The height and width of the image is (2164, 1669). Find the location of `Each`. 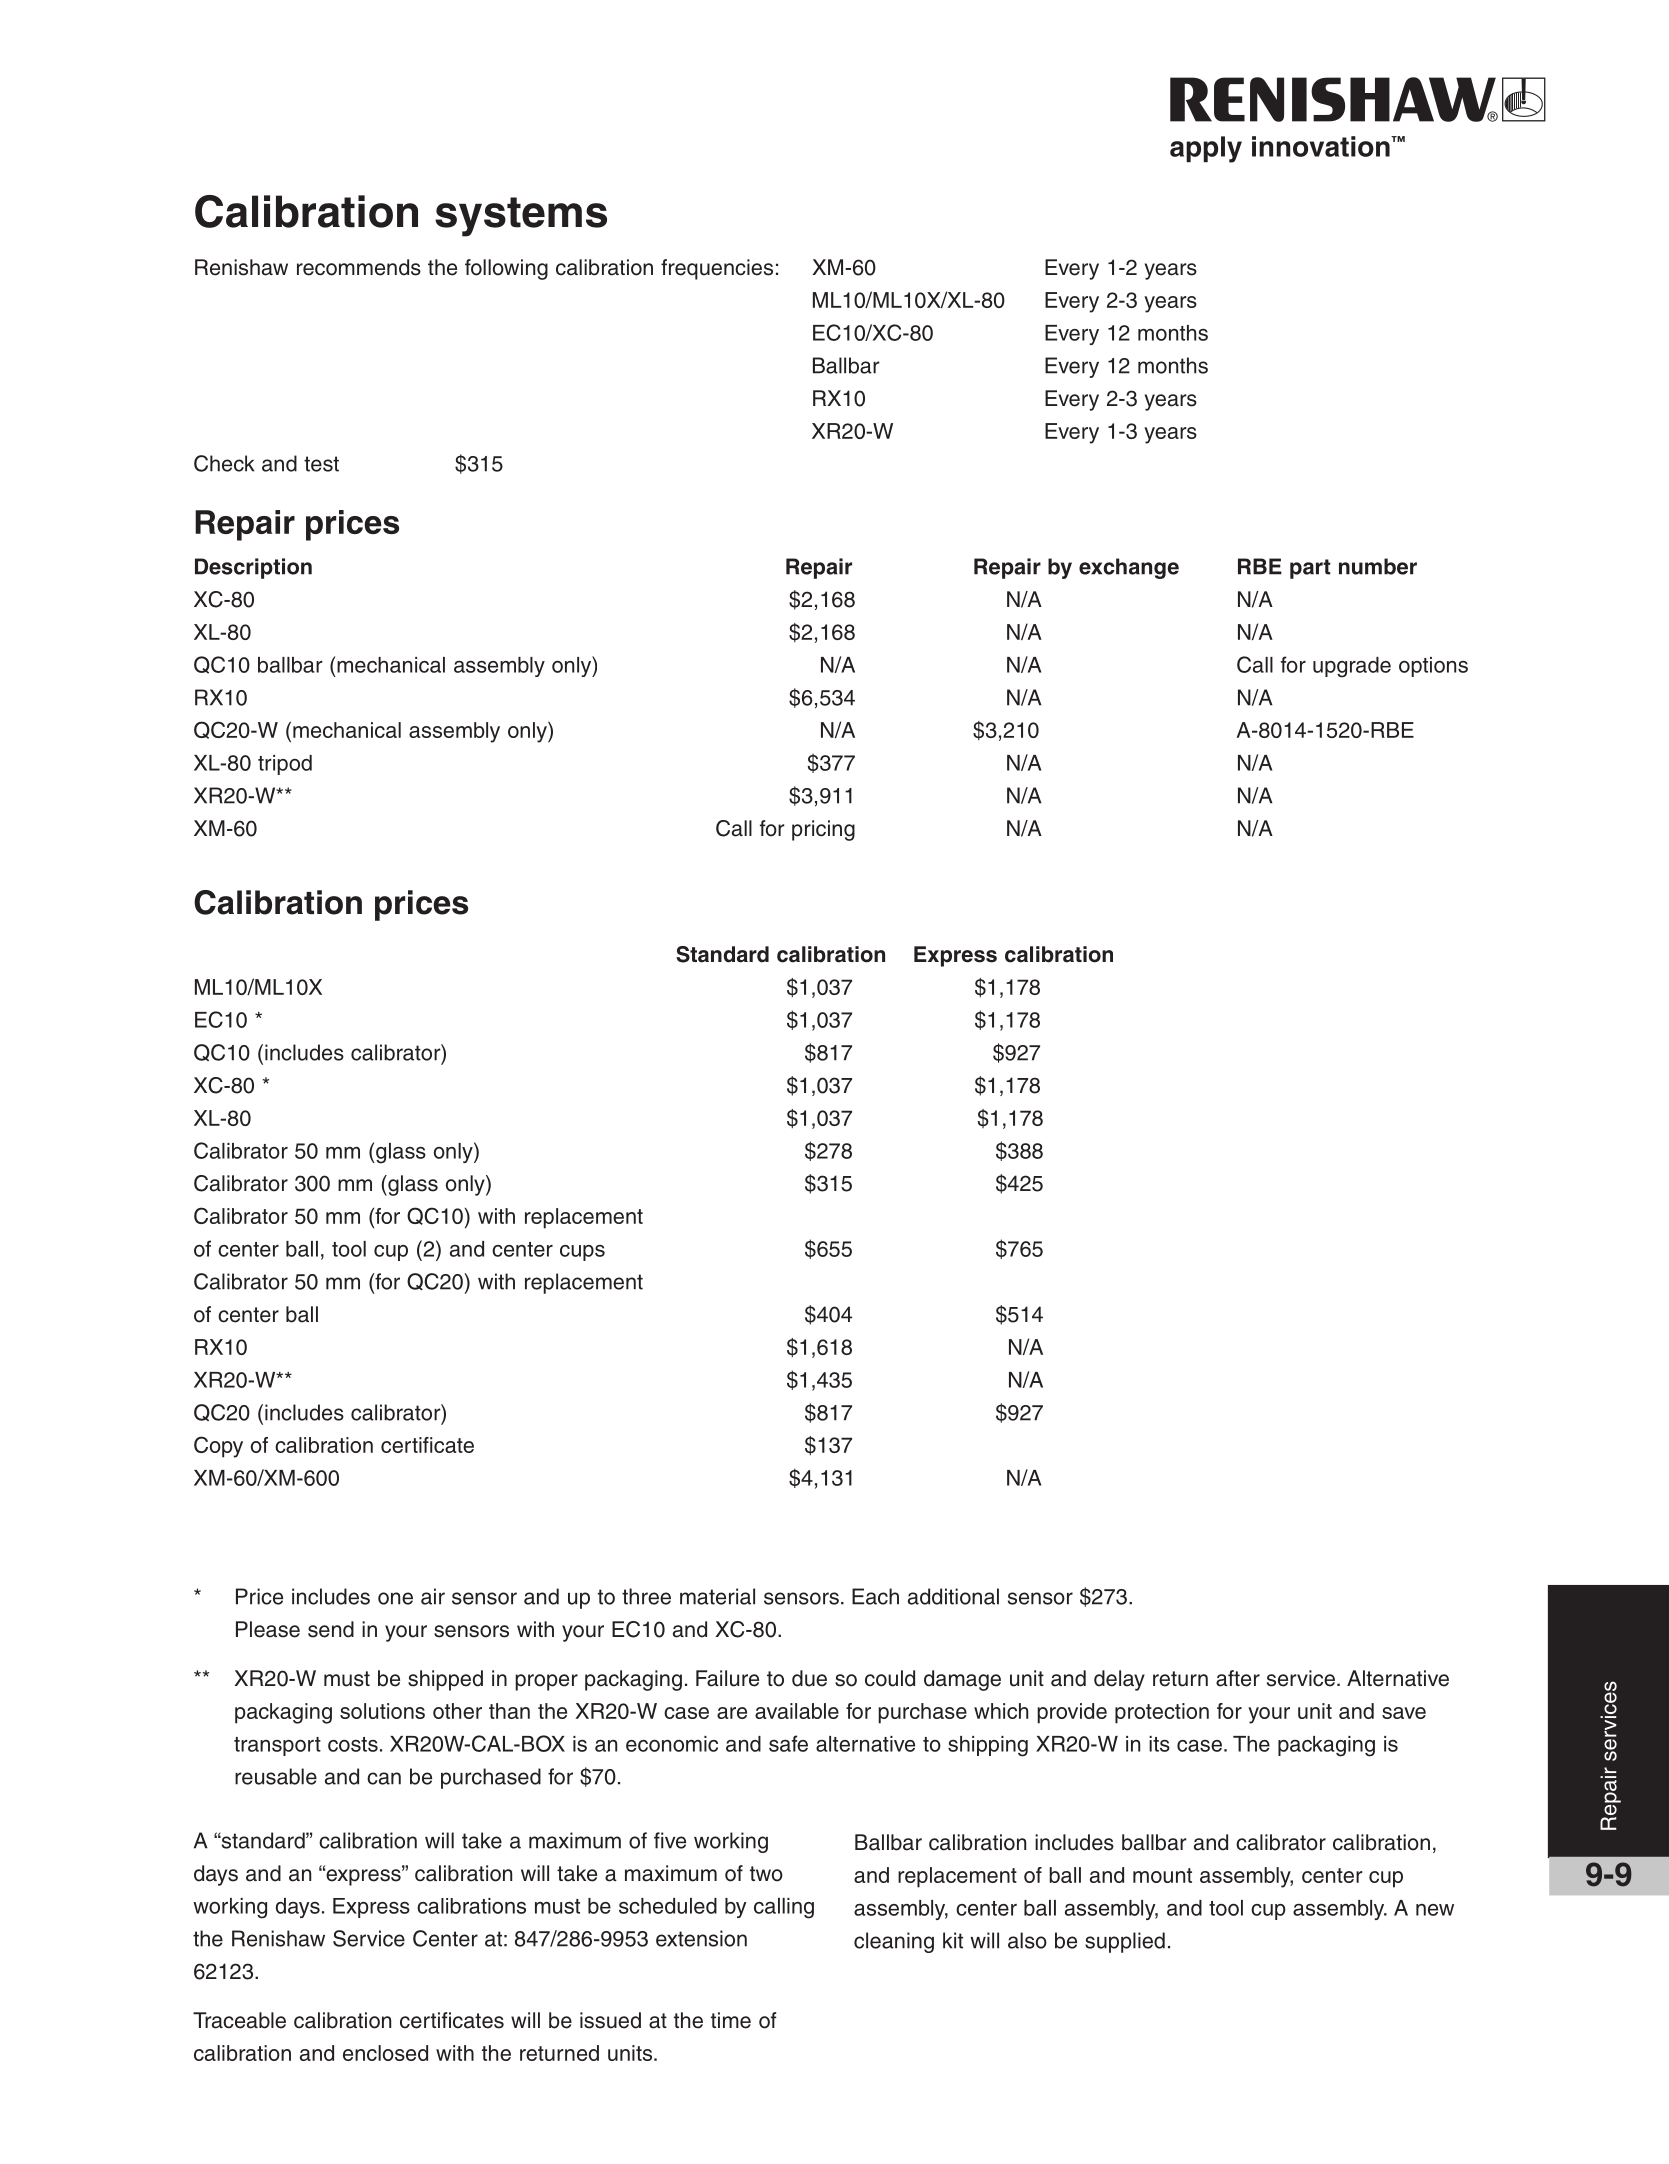

Each is located at coordinates (875, 1596).
